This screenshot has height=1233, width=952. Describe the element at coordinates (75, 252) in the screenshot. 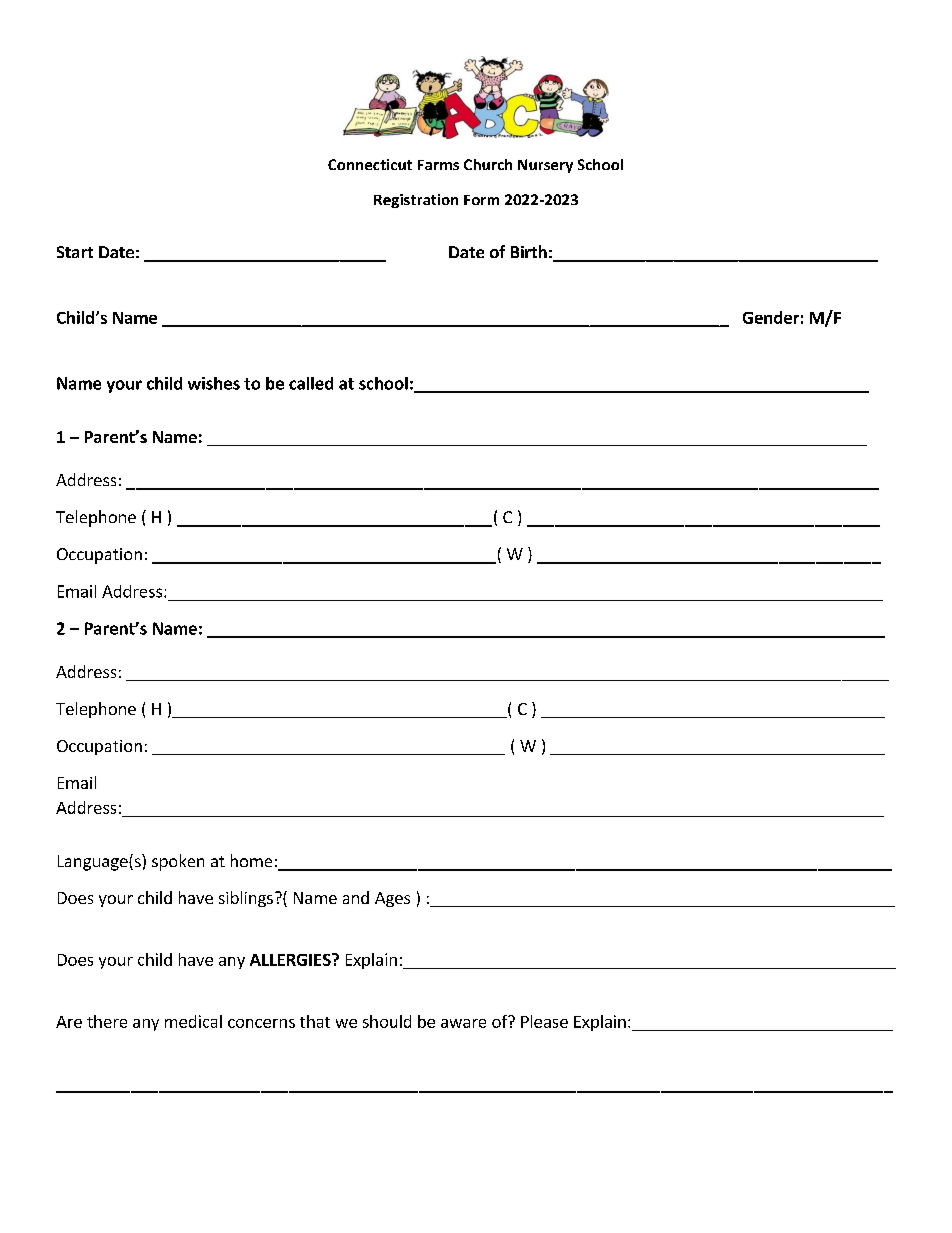

I see `Start` at that location.
